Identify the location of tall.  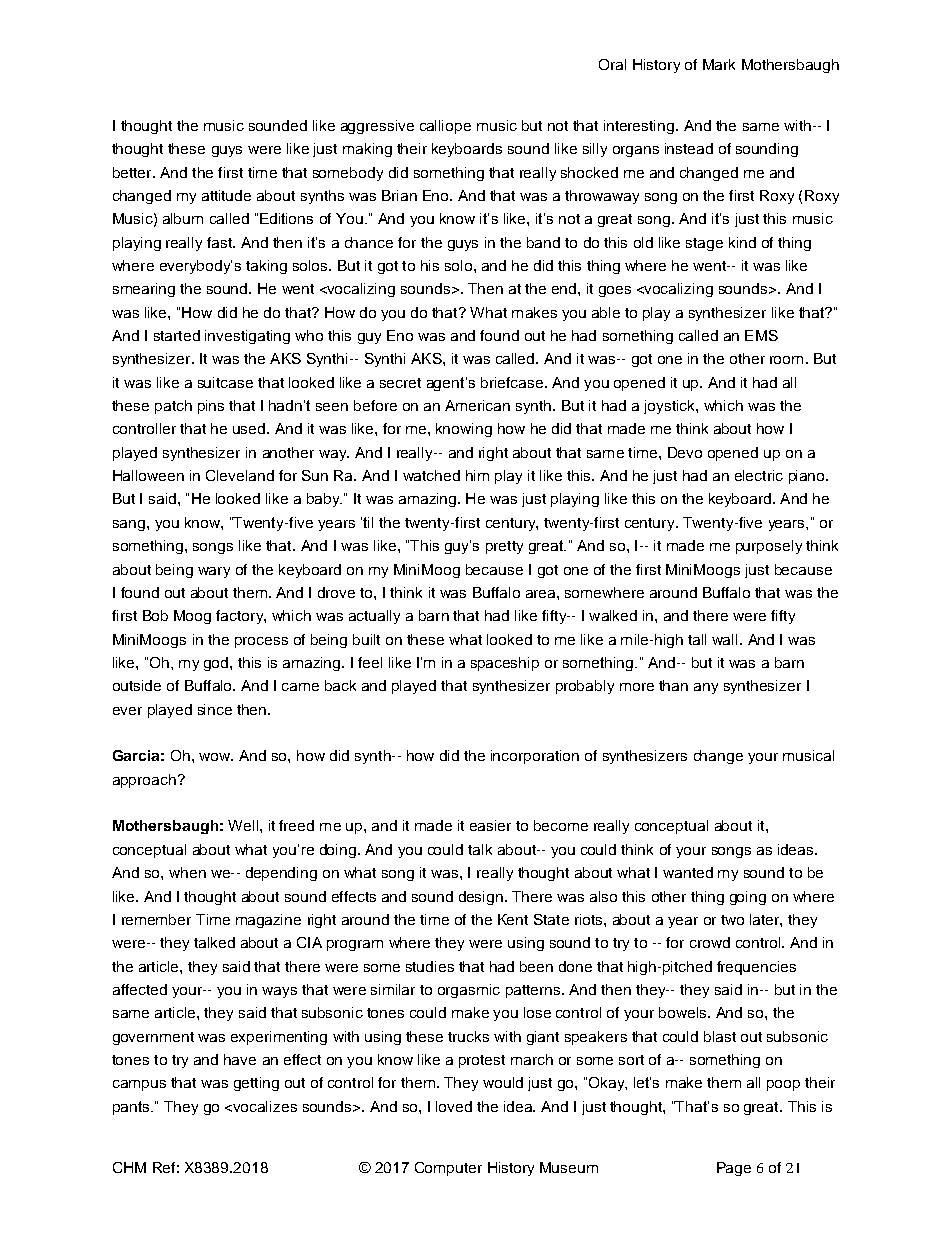
(697, 639).
